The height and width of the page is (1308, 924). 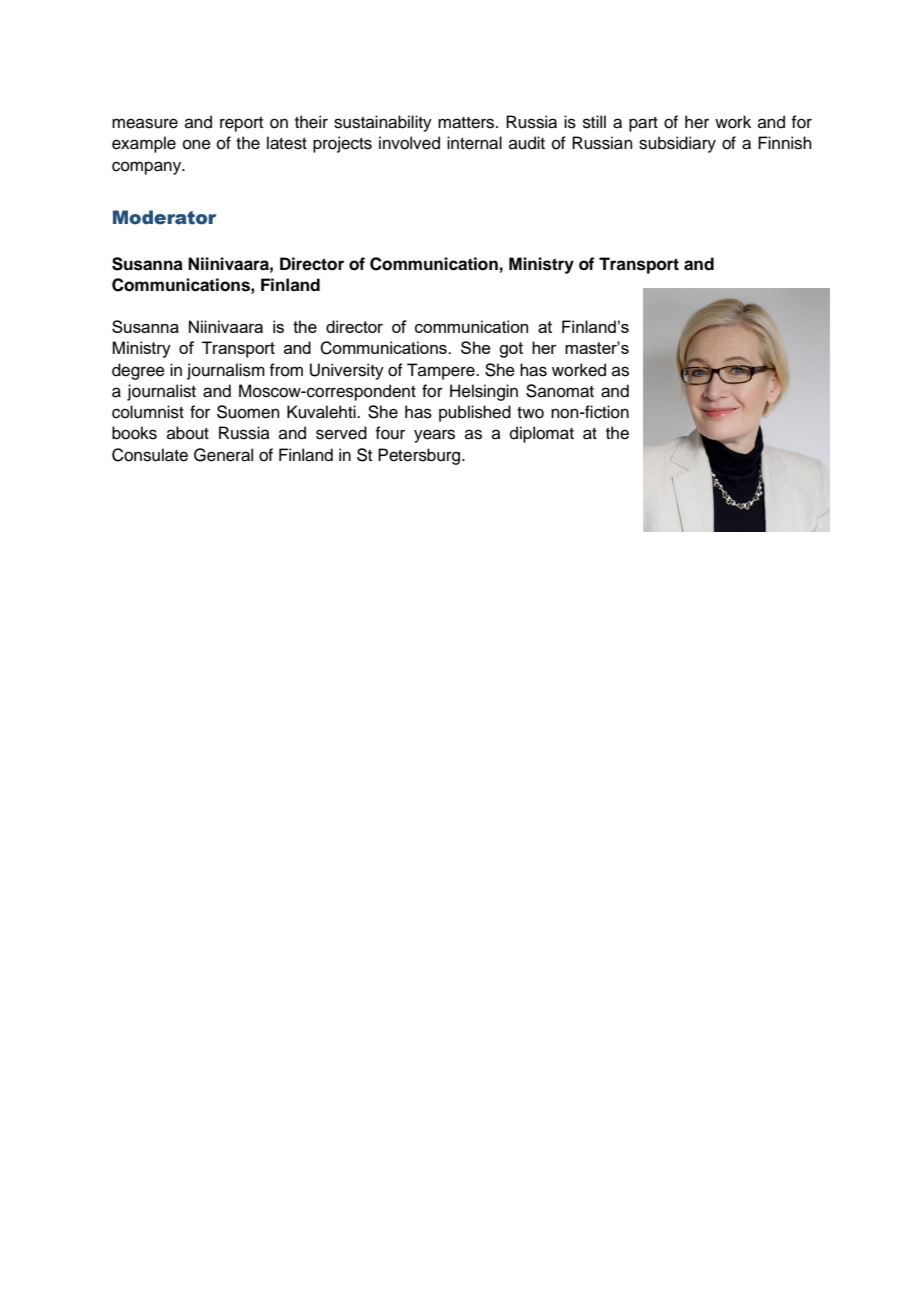 What do you see at coordinates (542, 434) in the page?
I see `diplomat` at bounding box center [542, 434].
